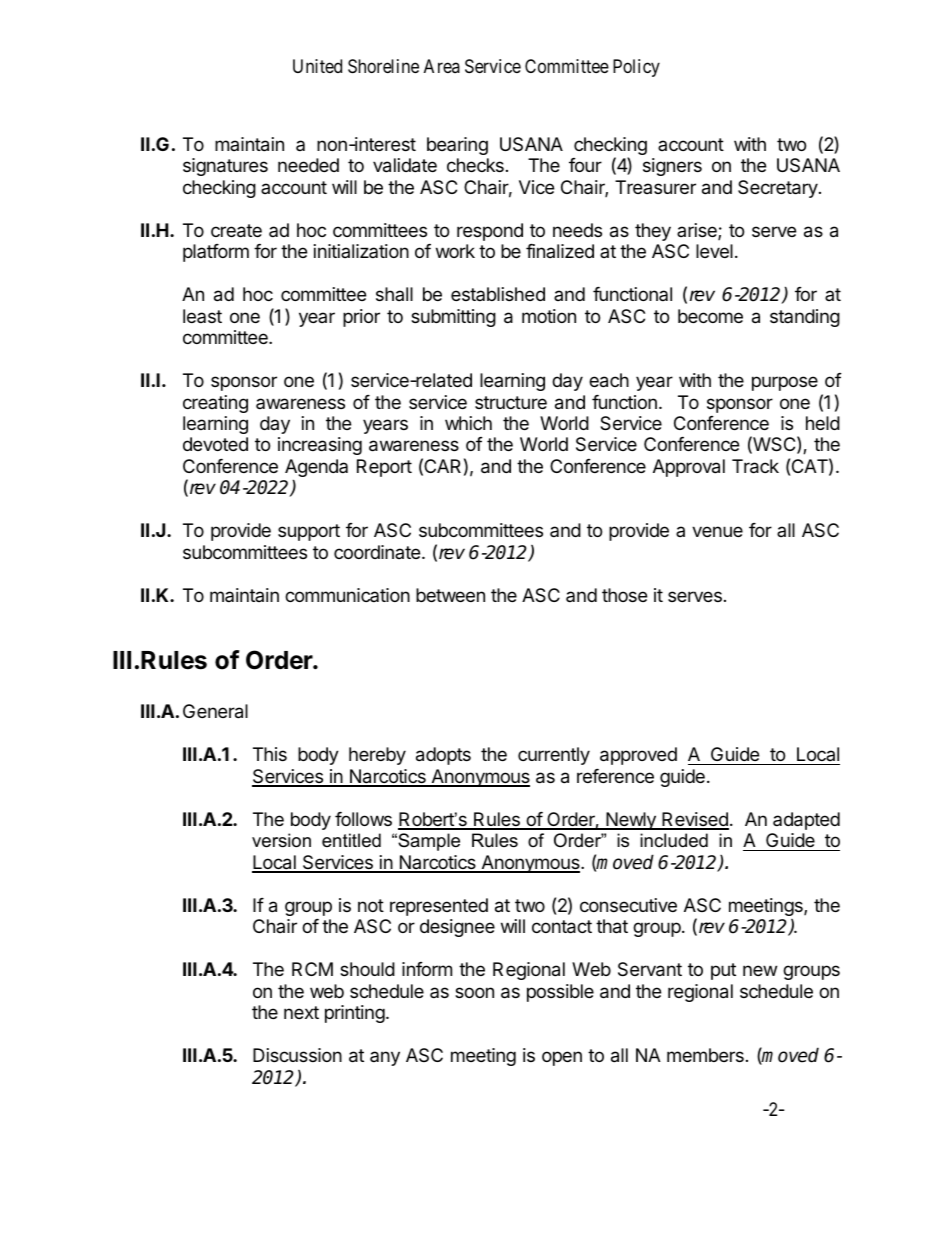 Image resolution: width=952 pixels, height=1233 pixels. What do you see at coordinates (309, 532) in the screenshot?
I see `support` at bounding box center [309, 532].
